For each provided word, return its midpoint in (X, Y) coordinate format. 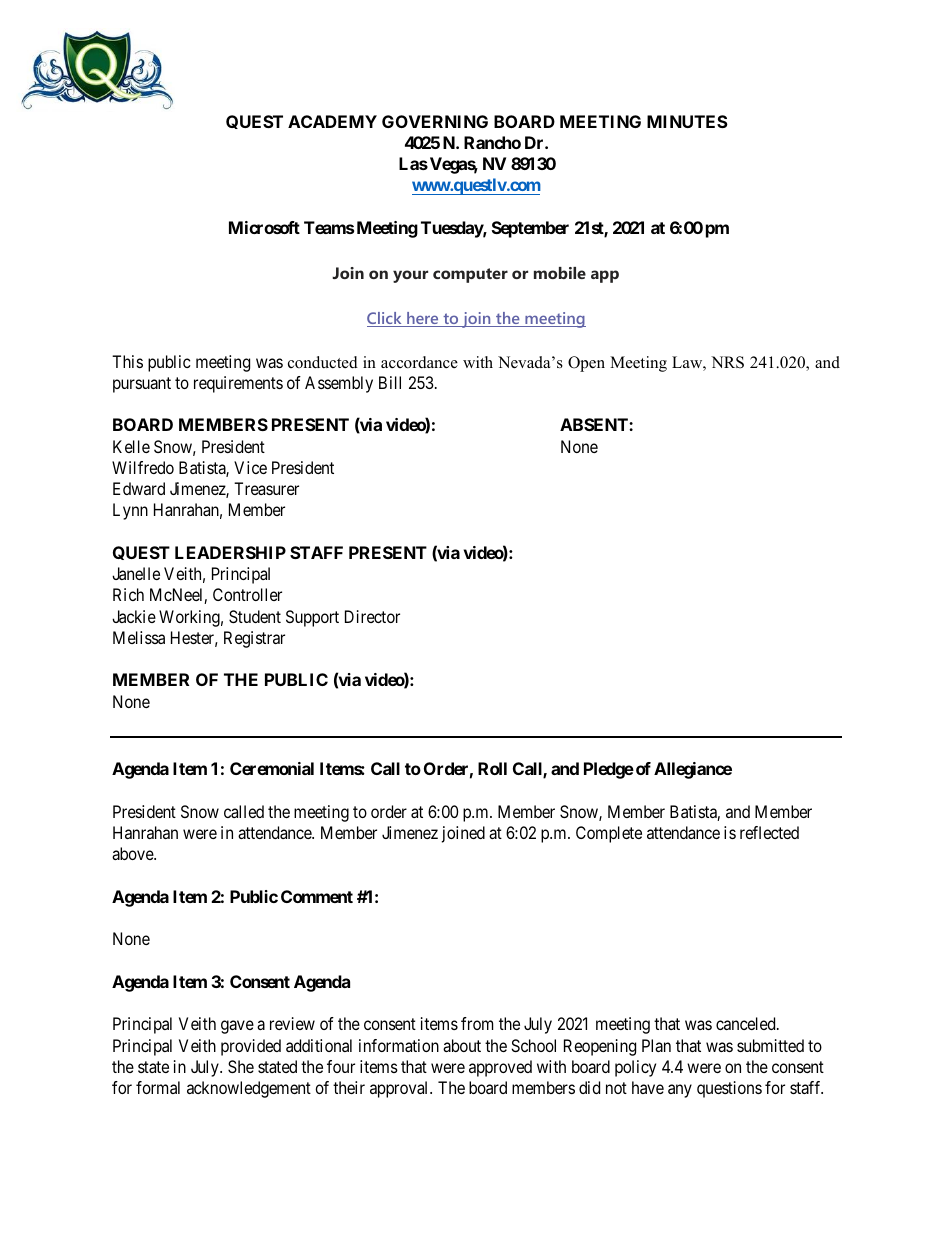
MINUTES (687, 121)
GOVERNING (435, 121)
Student (255, 616)
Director (372, 616)
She (241, 1066)
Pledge (609, 770)
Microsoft (264, 227)
